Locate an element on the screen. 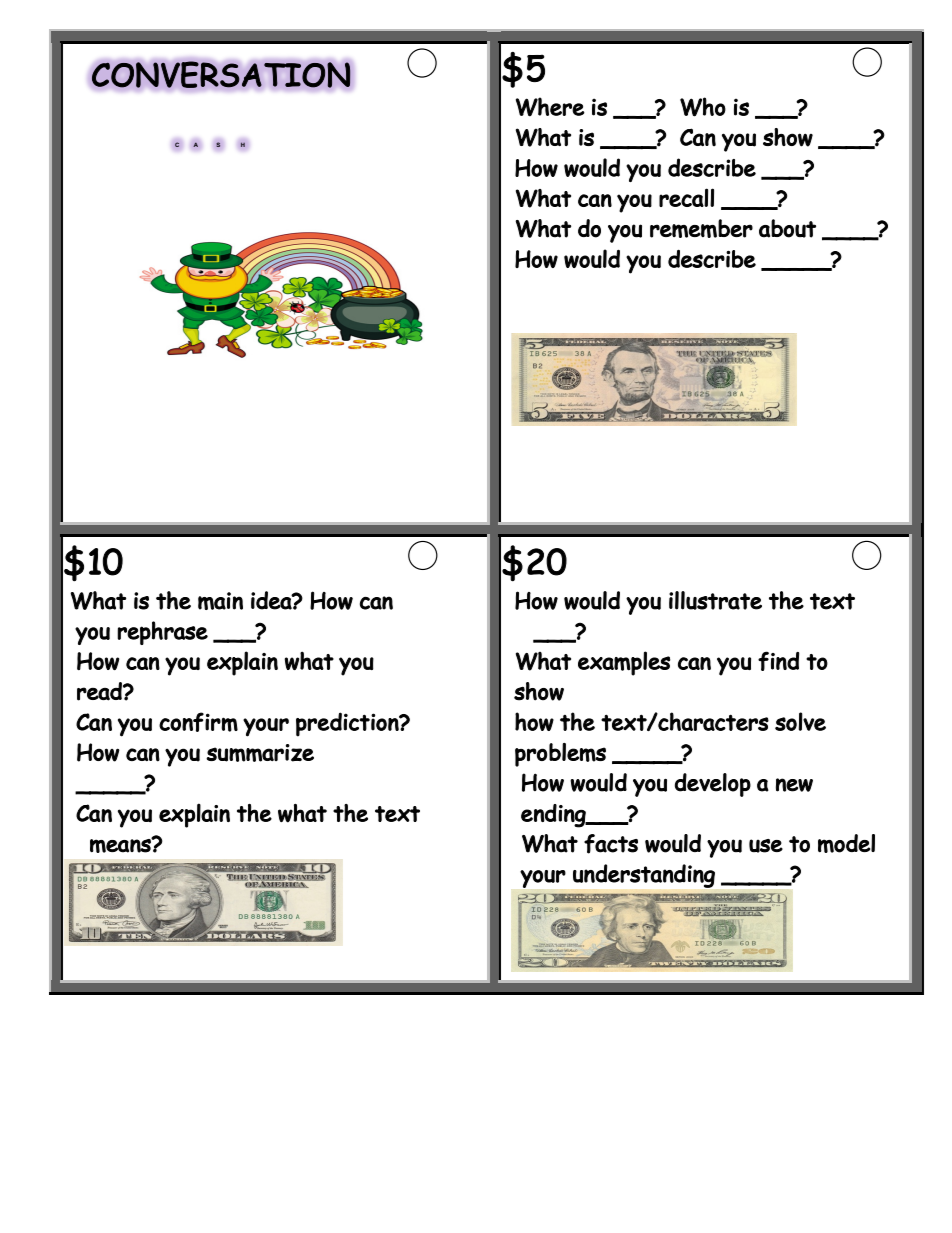 This screenshot has height=1233, width=952. CONVERSATION is located at coordinates (221, 74).
